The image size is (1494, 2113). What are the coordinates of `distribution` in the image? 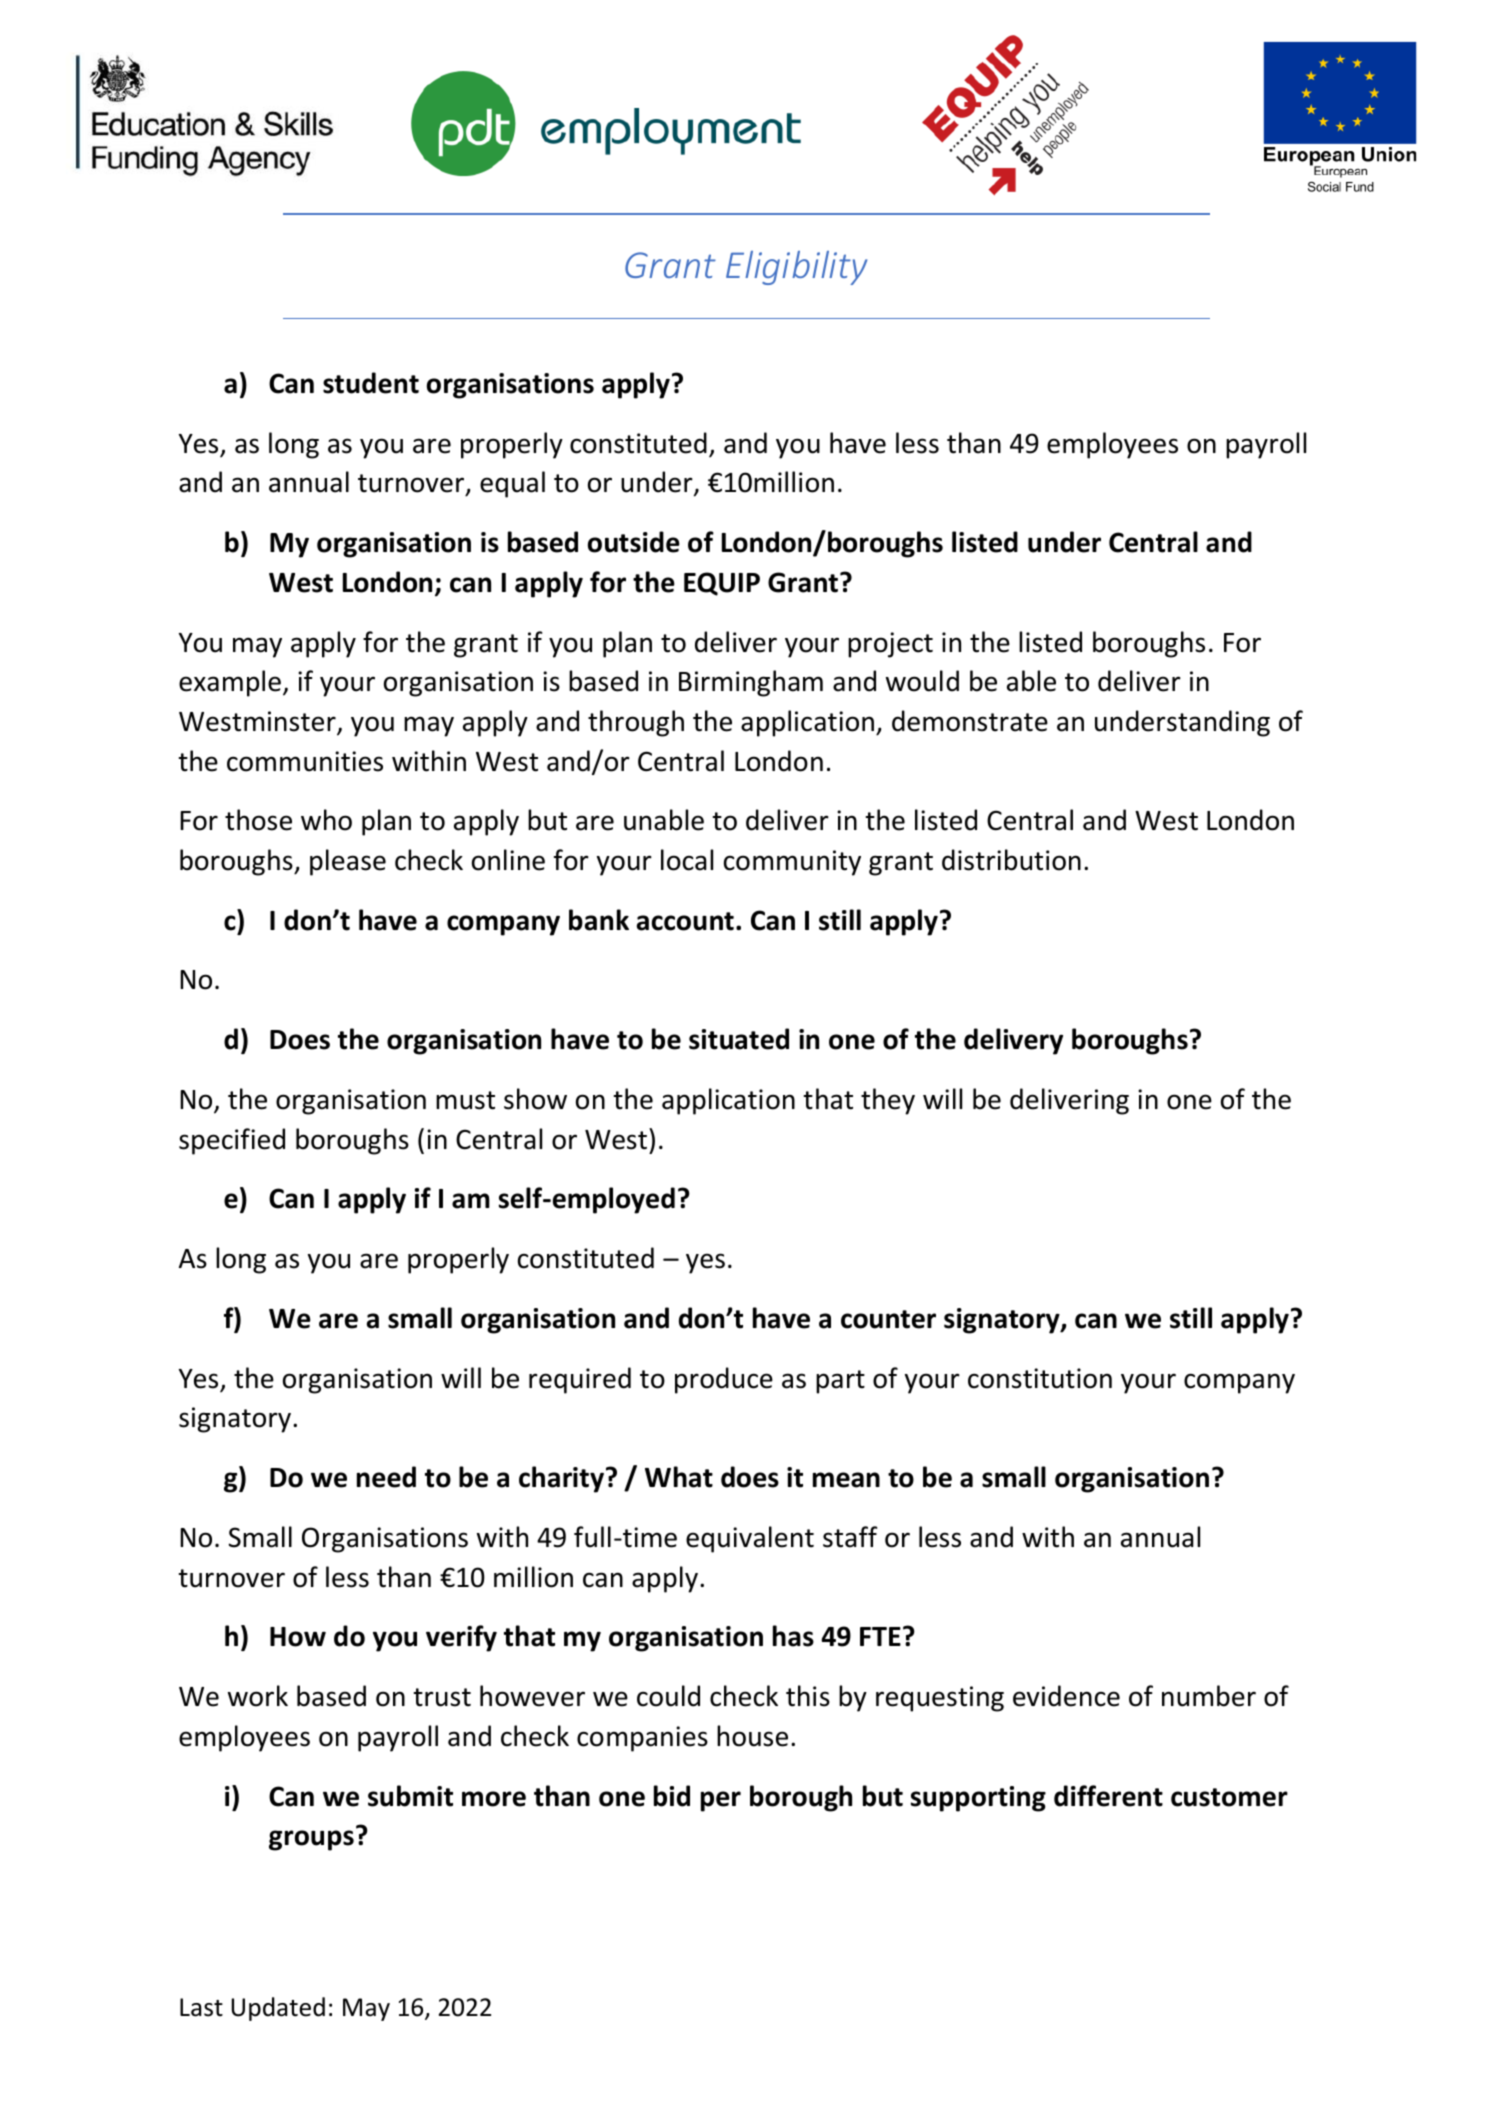 It's located at (1011, 860).
